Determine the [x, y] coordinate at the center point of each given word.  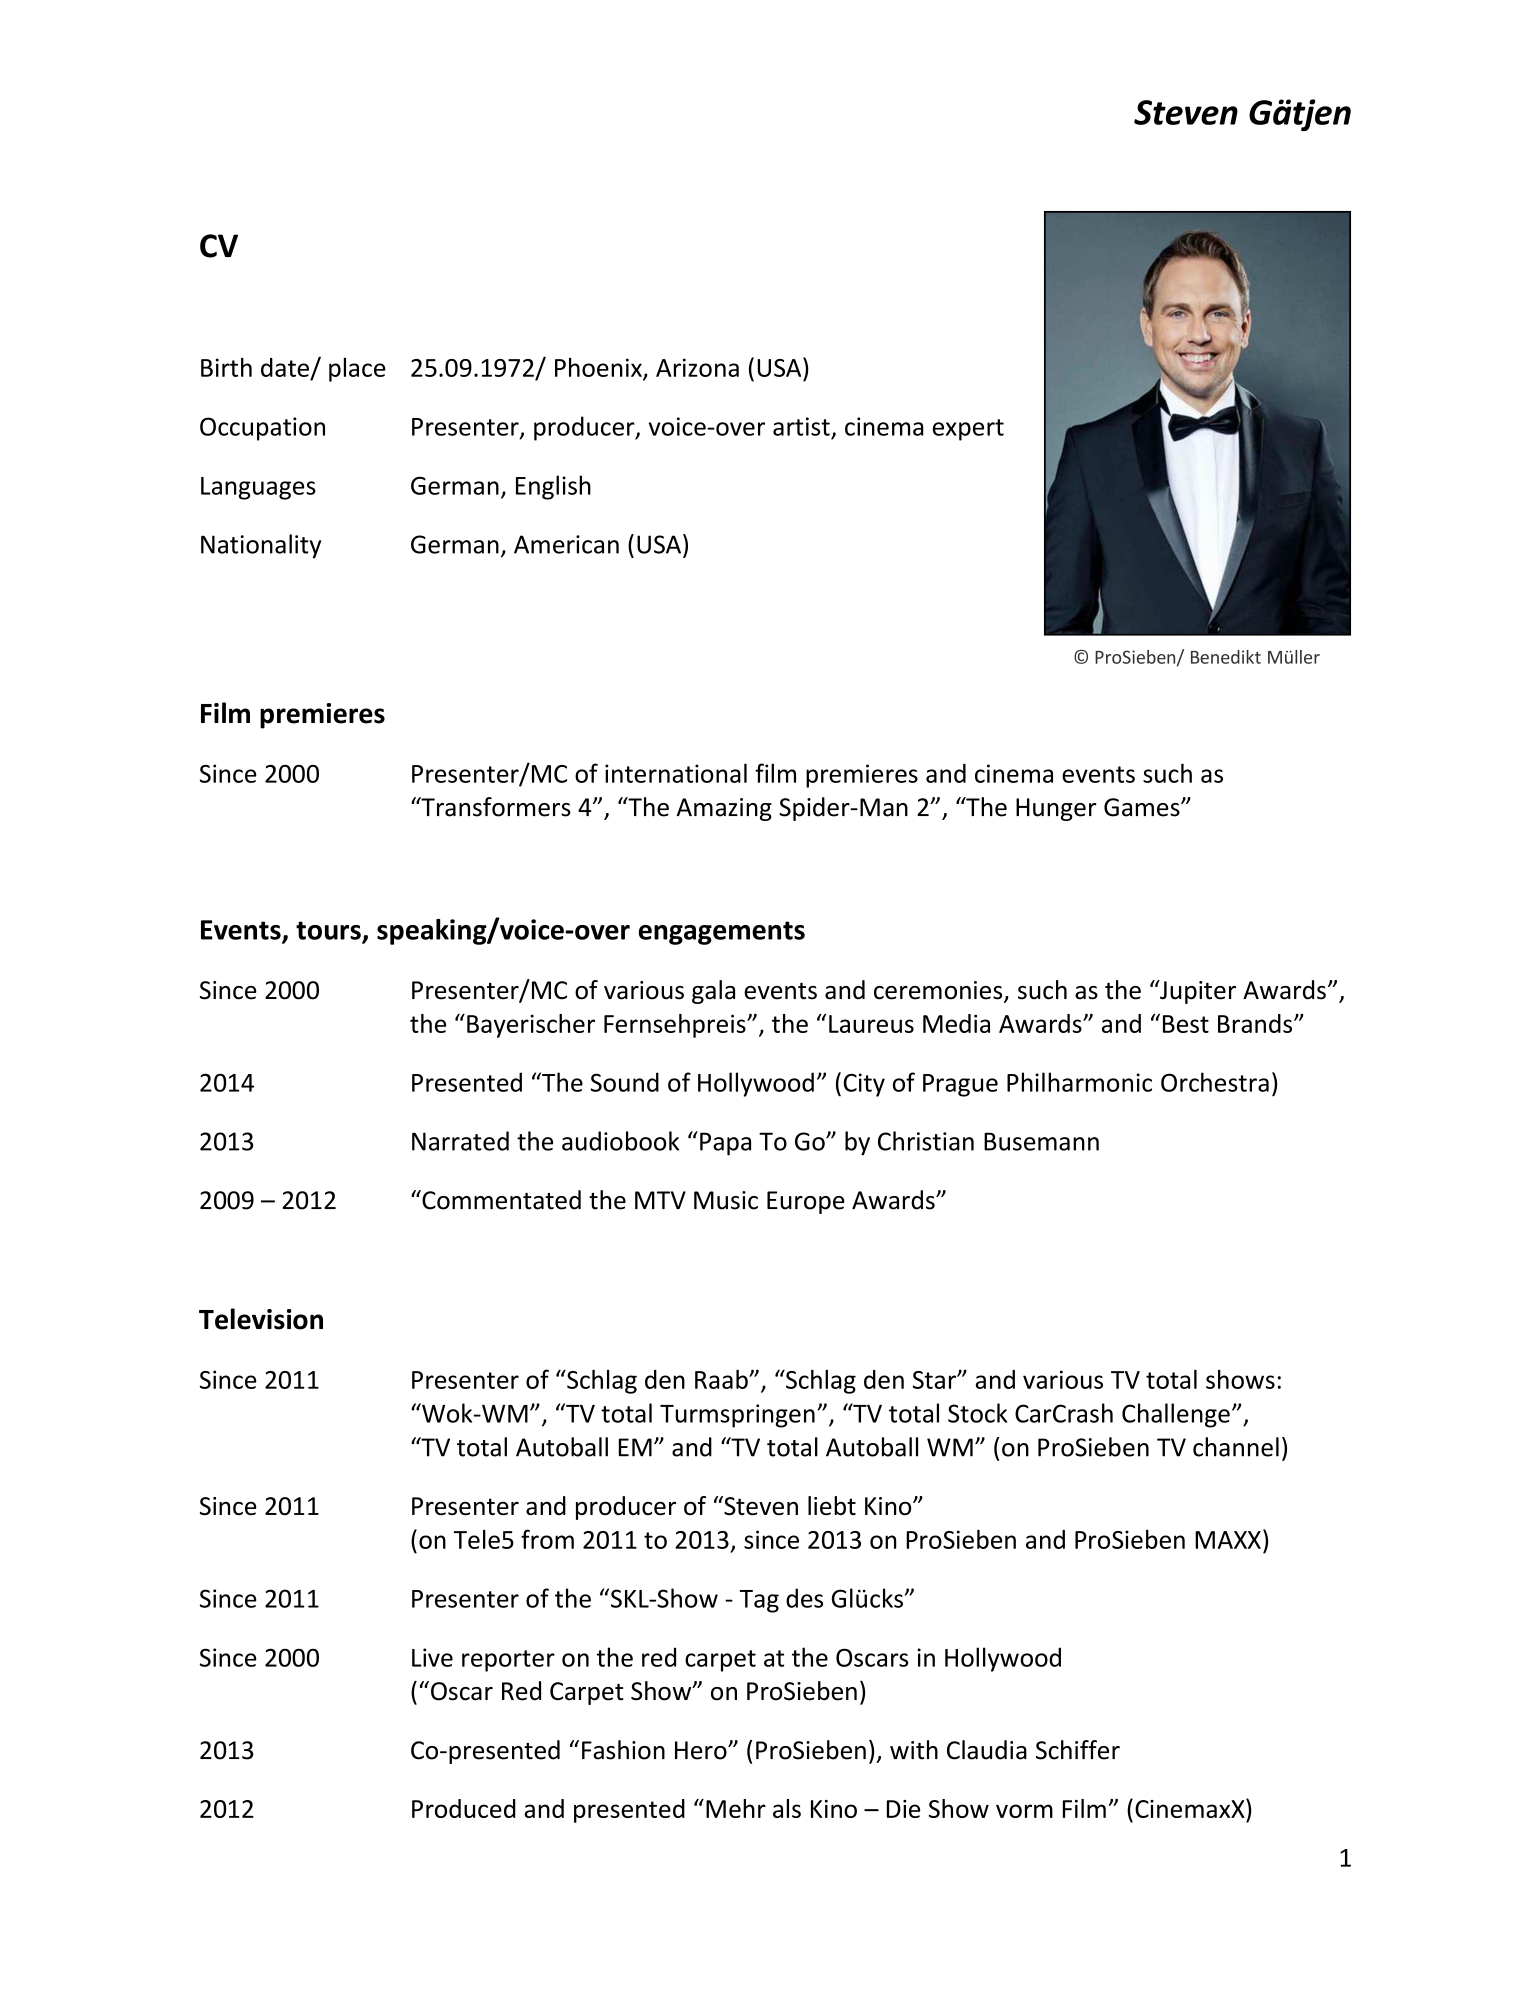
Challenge [1176, 1415]
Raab [722, 1379]
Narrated [460, 1141]
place [357, 370]
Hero [702, 1750]
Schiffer [1078, 1750]
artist [801, 426]
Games [1143, 807]
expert [968, 430]
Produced [464, 1808]
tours [329, 931]
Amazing [724, 809]
